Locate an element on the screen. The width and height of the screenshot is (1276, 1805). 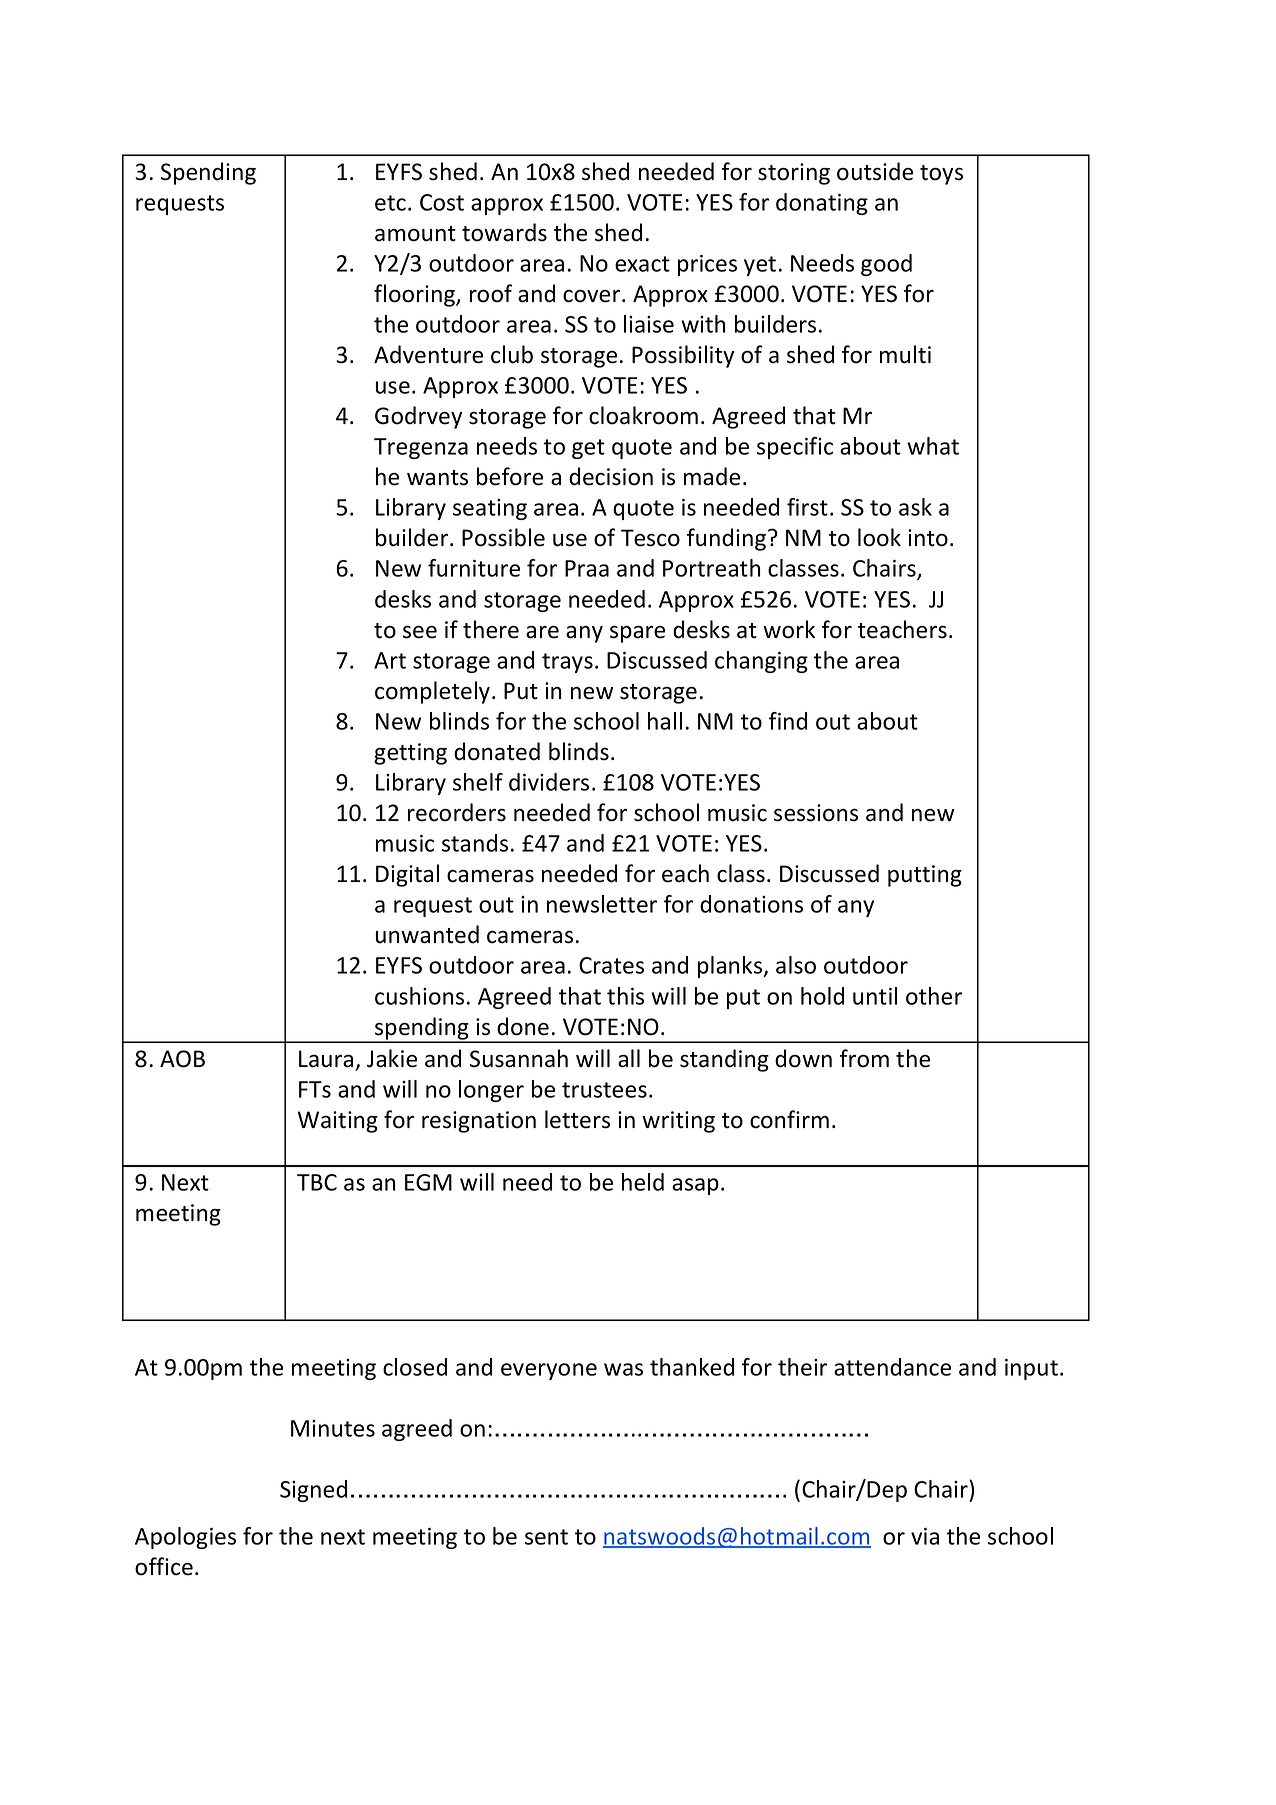
Art is located at coordinates (390, 660).
